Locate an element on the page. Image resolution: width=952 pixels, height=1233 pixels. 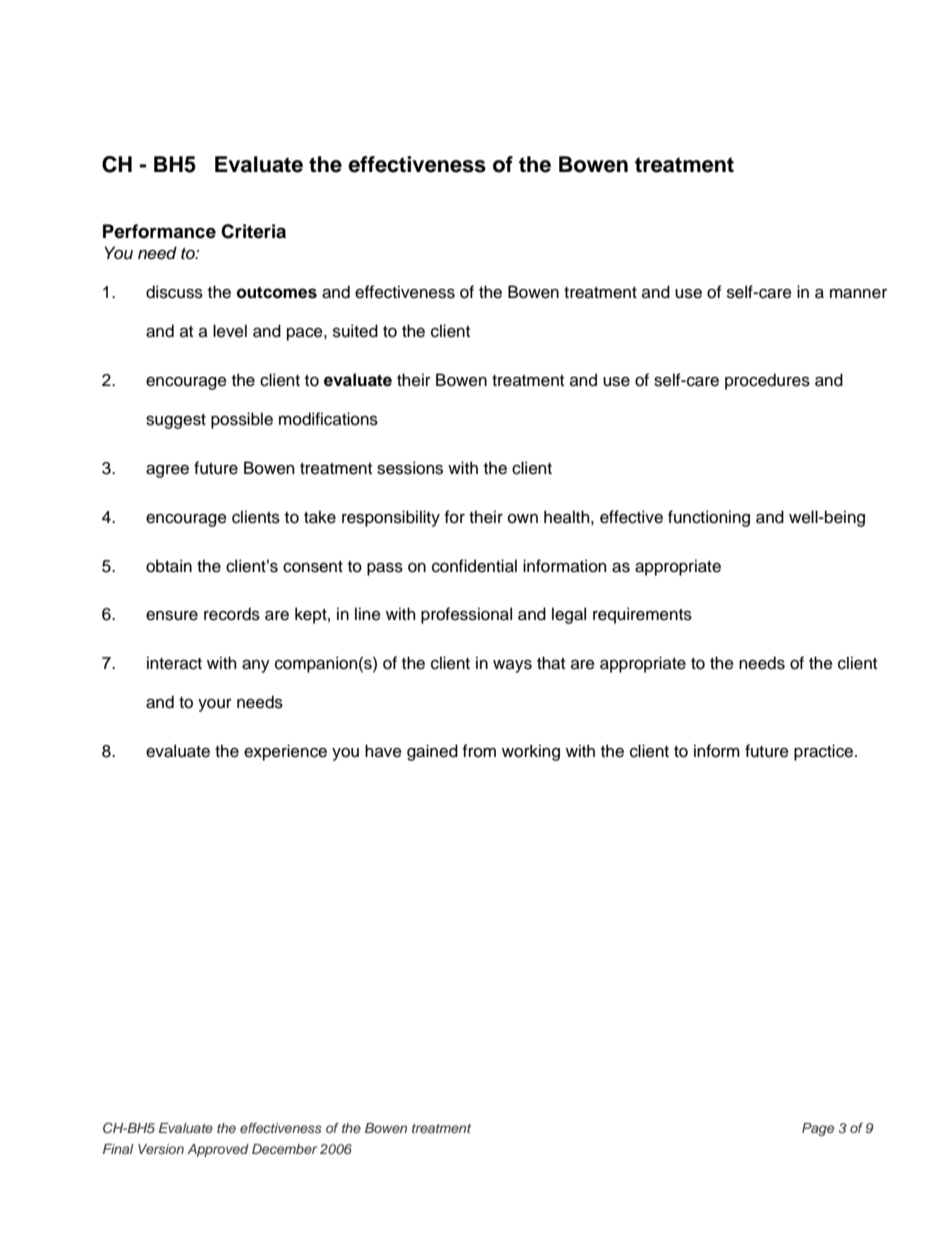
confidential is located at coordinates (474, 566).
